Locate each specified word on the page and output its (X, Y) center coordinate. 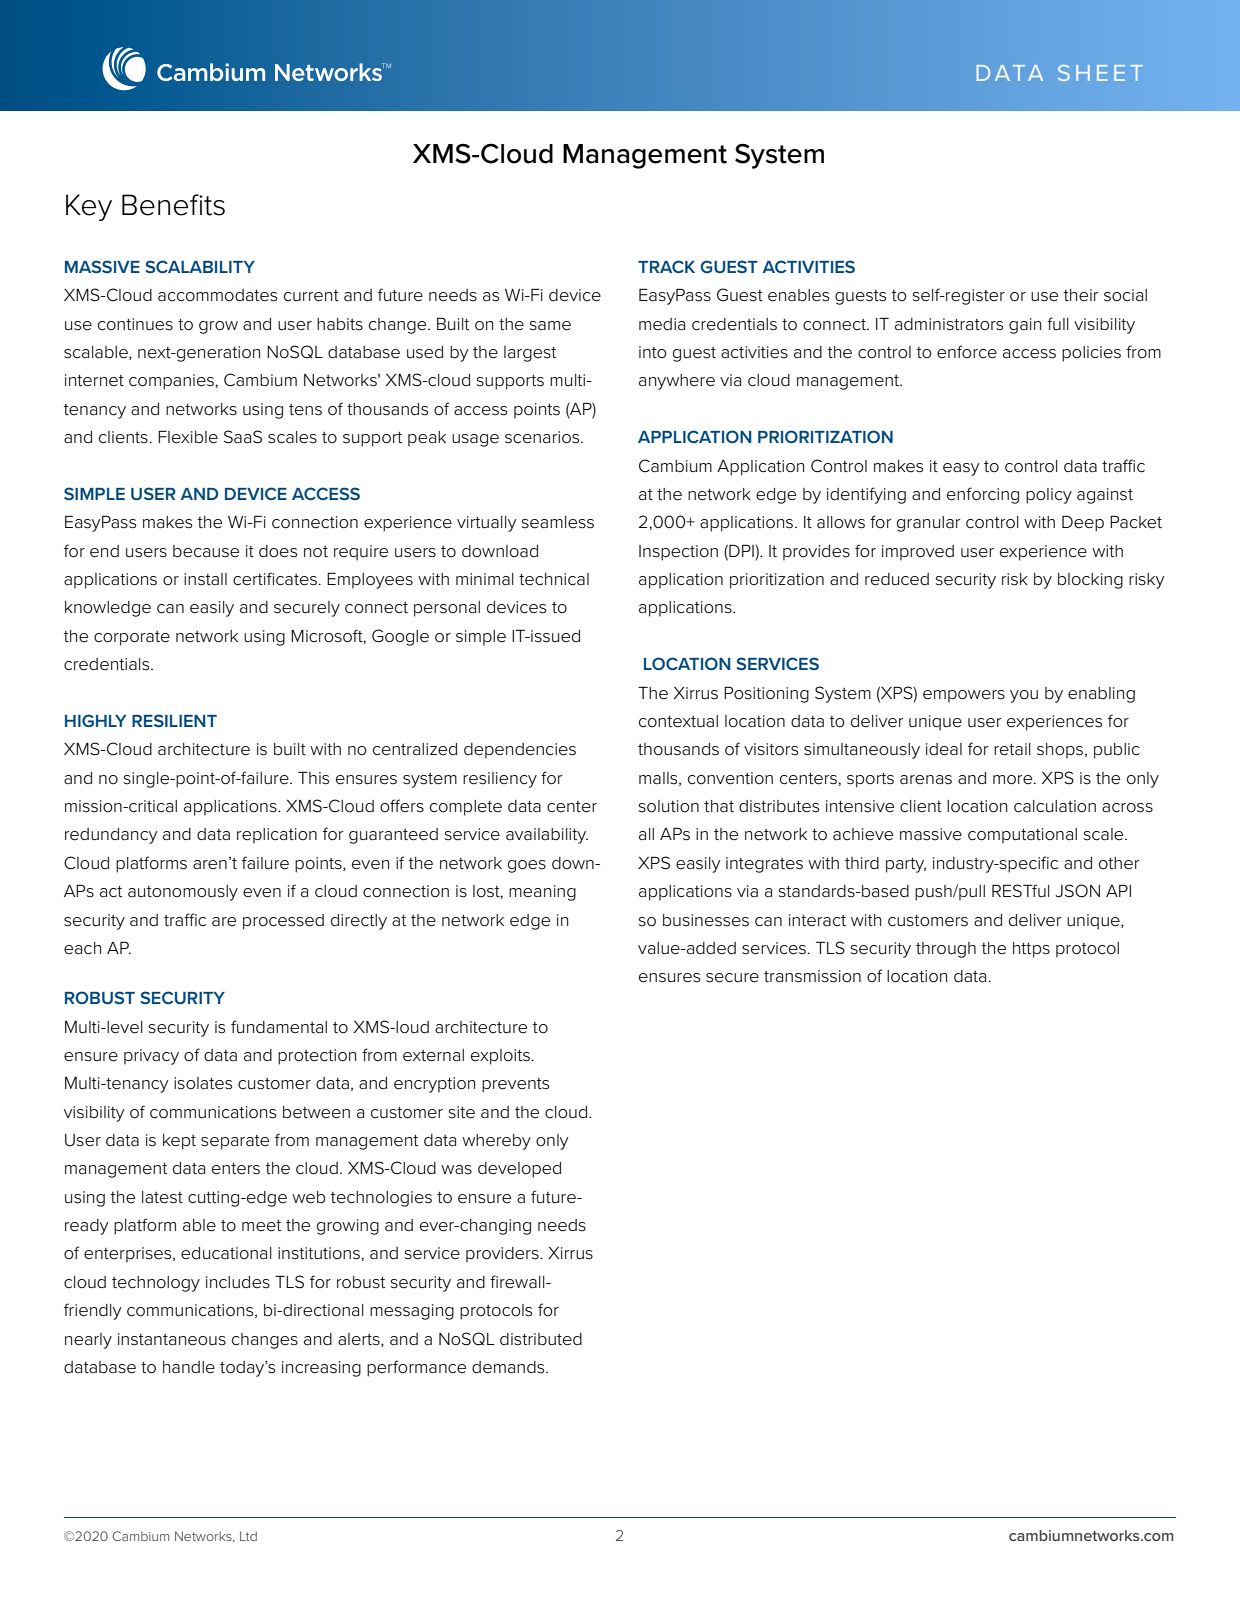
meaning (542, 893)
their (1080, 295)
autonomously (183, 893)
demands (509, 1367)
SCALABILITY (200, 266)
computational (1022, 836)
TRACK (666, 266)
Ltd (248, 1536)
